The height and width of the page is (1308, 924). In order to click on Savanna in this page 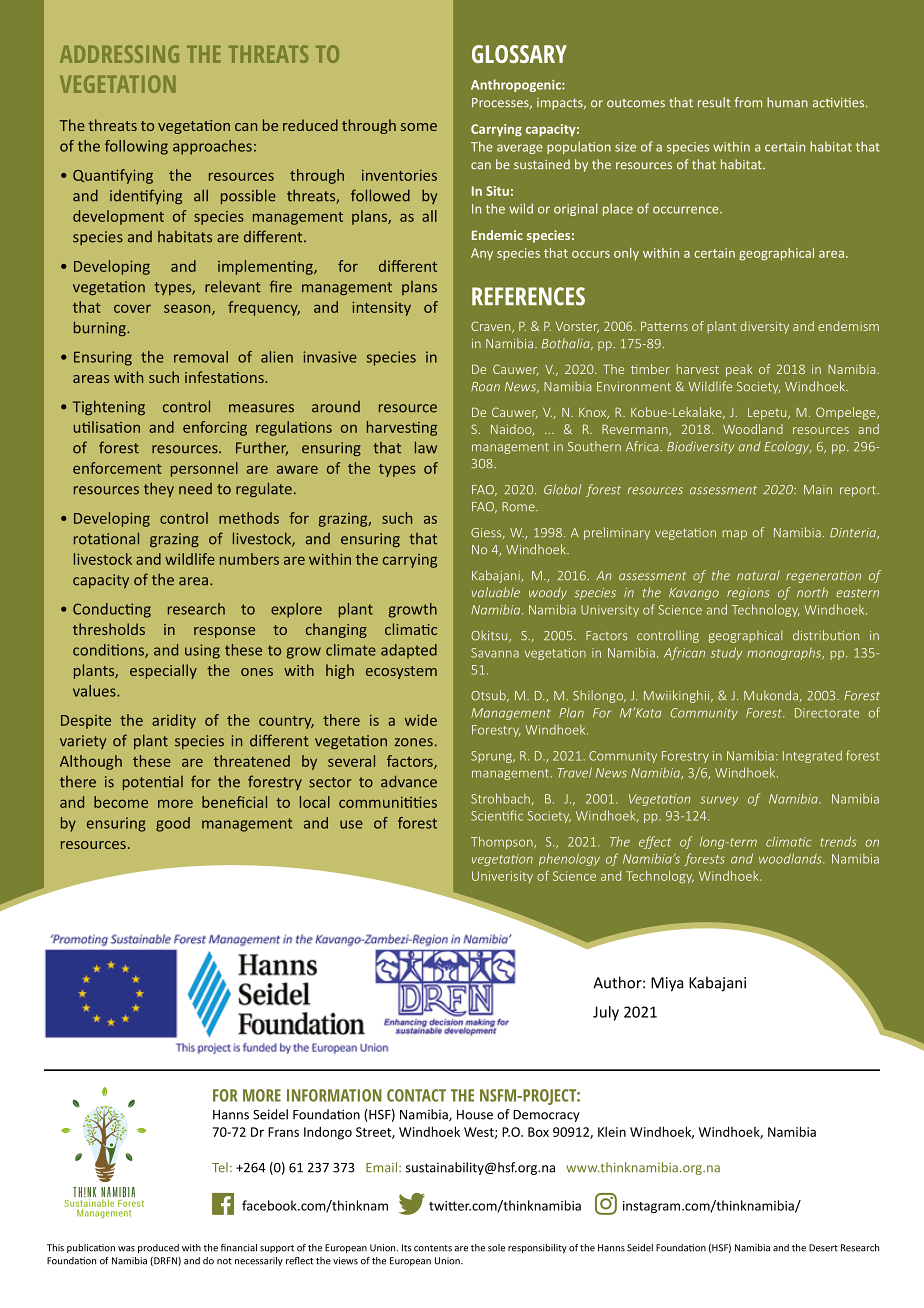, I will do `click(495, 653)`.
